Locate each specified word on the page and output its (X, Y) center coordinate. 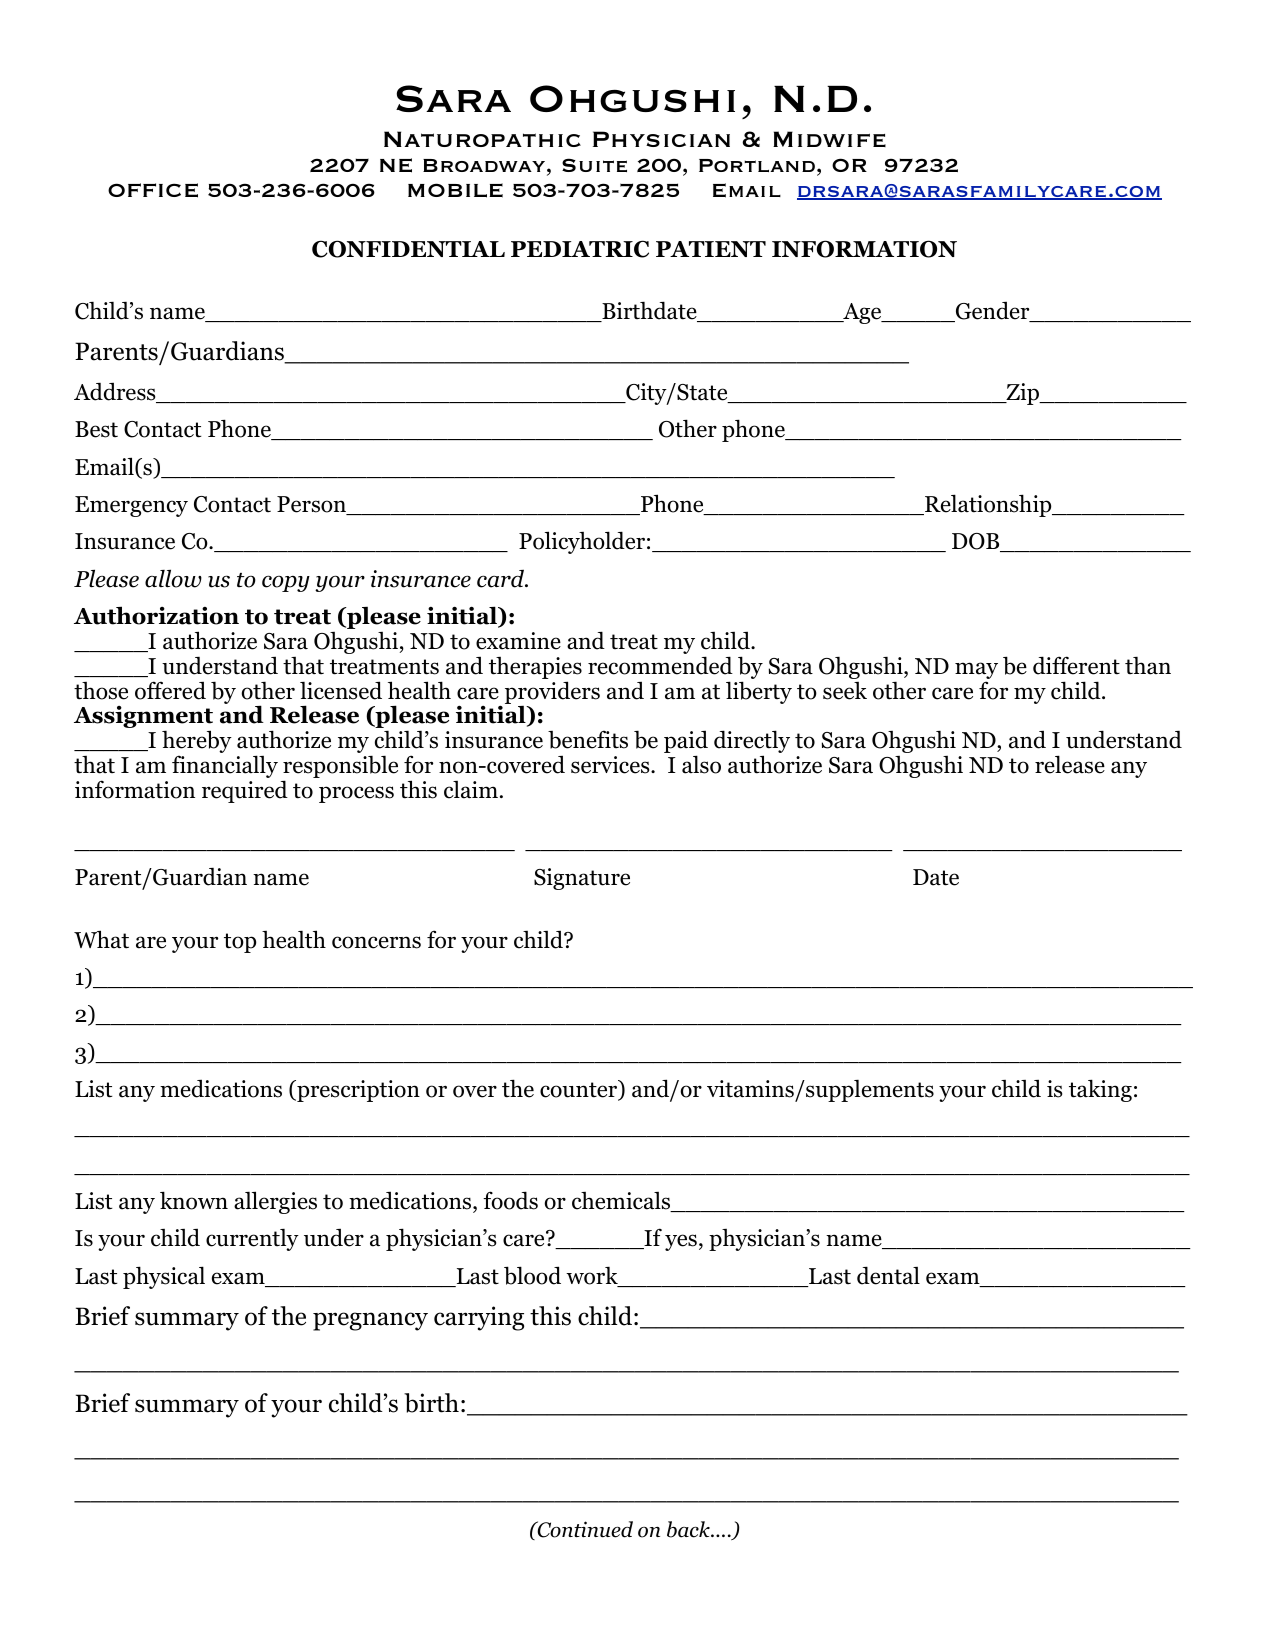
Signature (582, 879)
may (976, 672)
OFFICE (153, 190)
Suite (594, 165)
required (245, 791)
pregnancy (370, 1321)
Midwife (829, 139)
